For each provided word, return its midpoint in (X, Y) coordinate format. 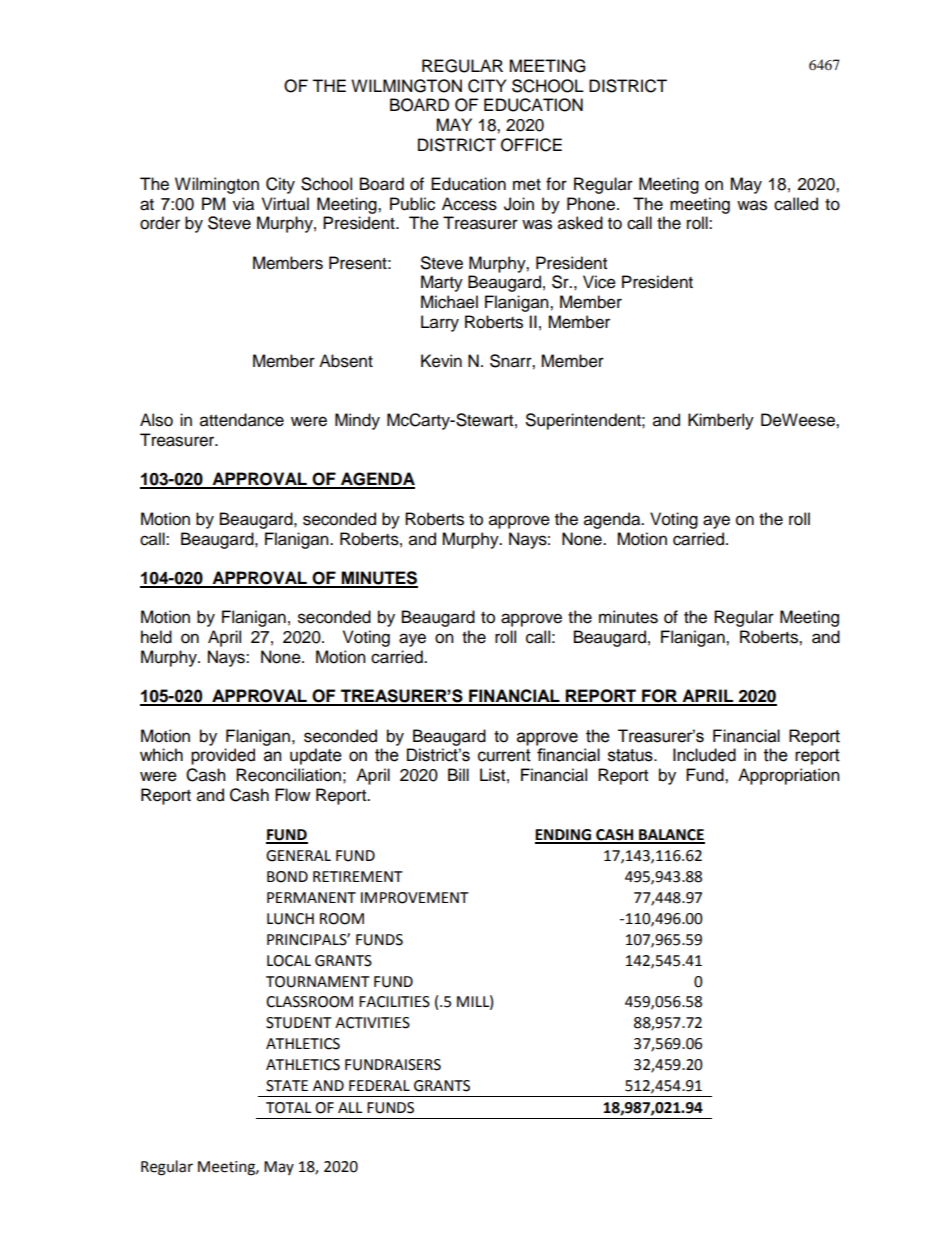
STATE (287, 1086)
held (156, 637)
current (504, 755)
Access (469, 204)
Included (704, 755)
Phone (591, 204)
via (243, 204)
